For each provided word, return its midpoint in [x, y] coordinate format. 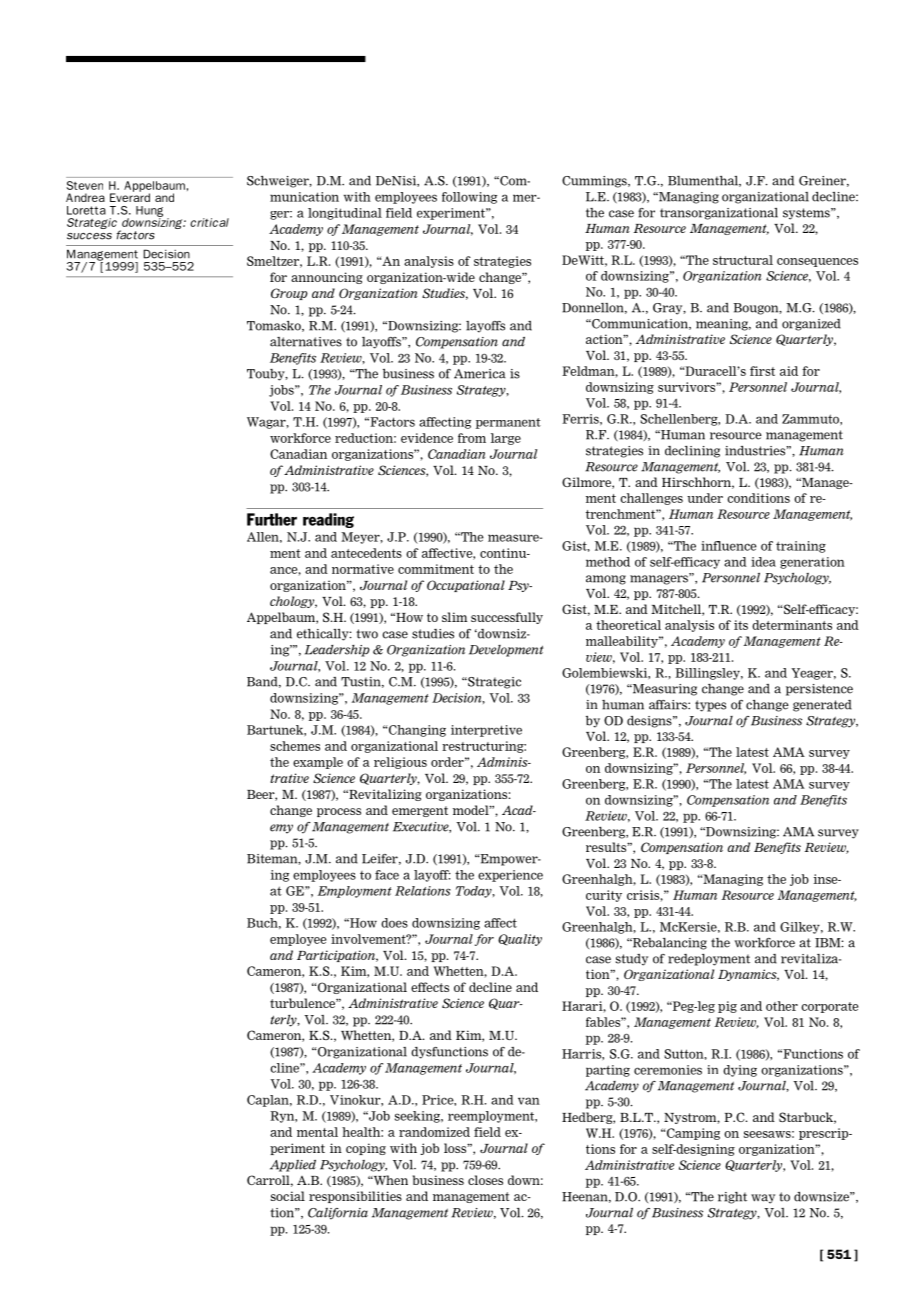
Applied [293, 1166]
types [710, 706]
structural [743, 260]
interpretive [486, 731]
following [469, 198]
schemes [295, 746]
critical [209, 222]
